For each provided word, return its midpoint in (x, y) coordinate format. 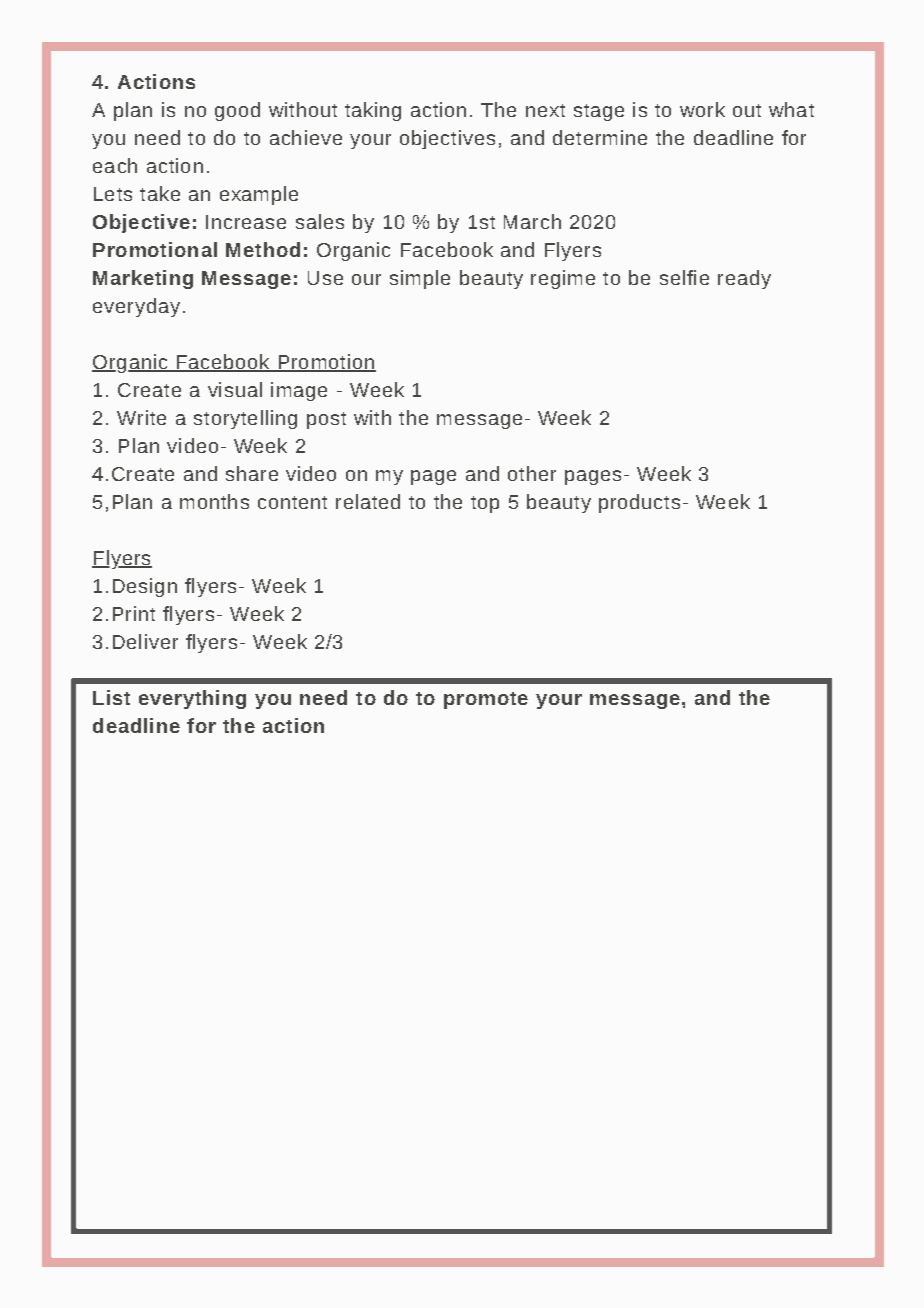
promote (486, 700)
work (702, 109)
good (237, 111)
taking (373, 111)
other (532, 473)
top (485, 504)
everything (192, 699)
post (326, 420)
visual (235, 389)
